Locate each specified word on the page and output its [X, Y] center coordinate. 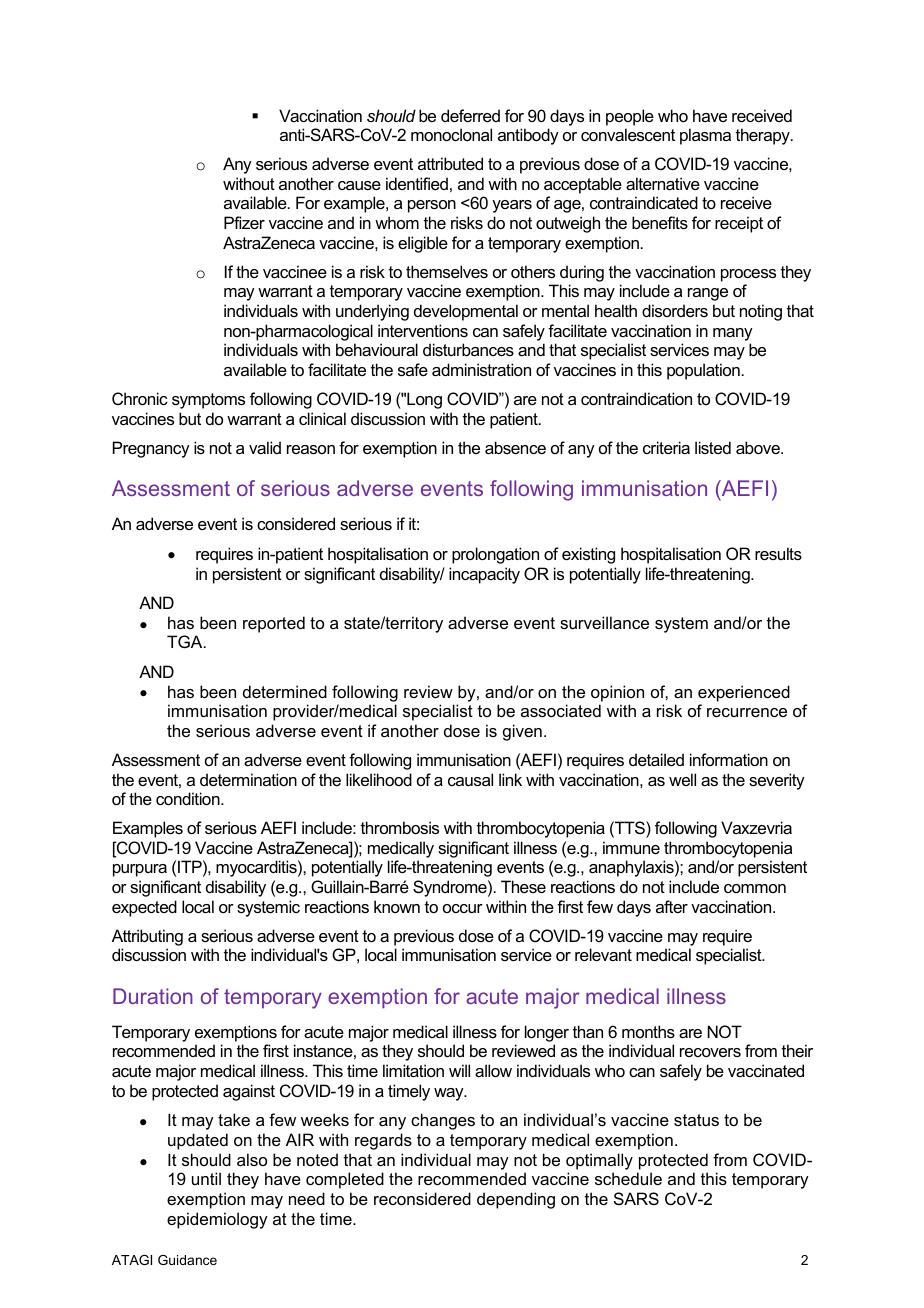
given [522, 732]
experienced [744, 693]
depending [516, 1200]
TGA [186, 641]
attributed [450, 163]
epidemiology [217, 1220]
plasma [705, 136]
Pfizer [244, 222]
